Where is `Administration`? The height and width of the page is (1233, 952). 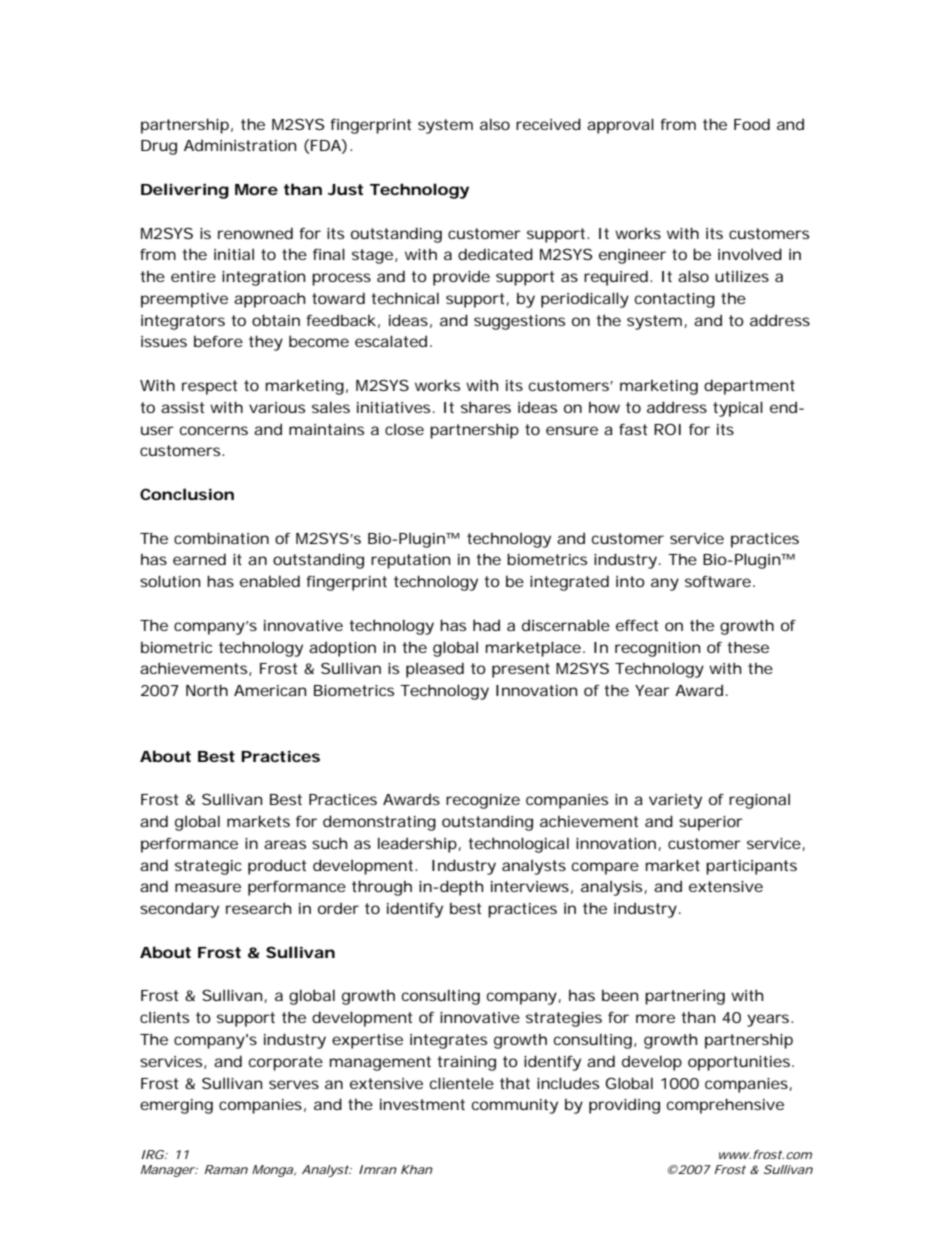
Administration is located at coordinates (240, 145).
